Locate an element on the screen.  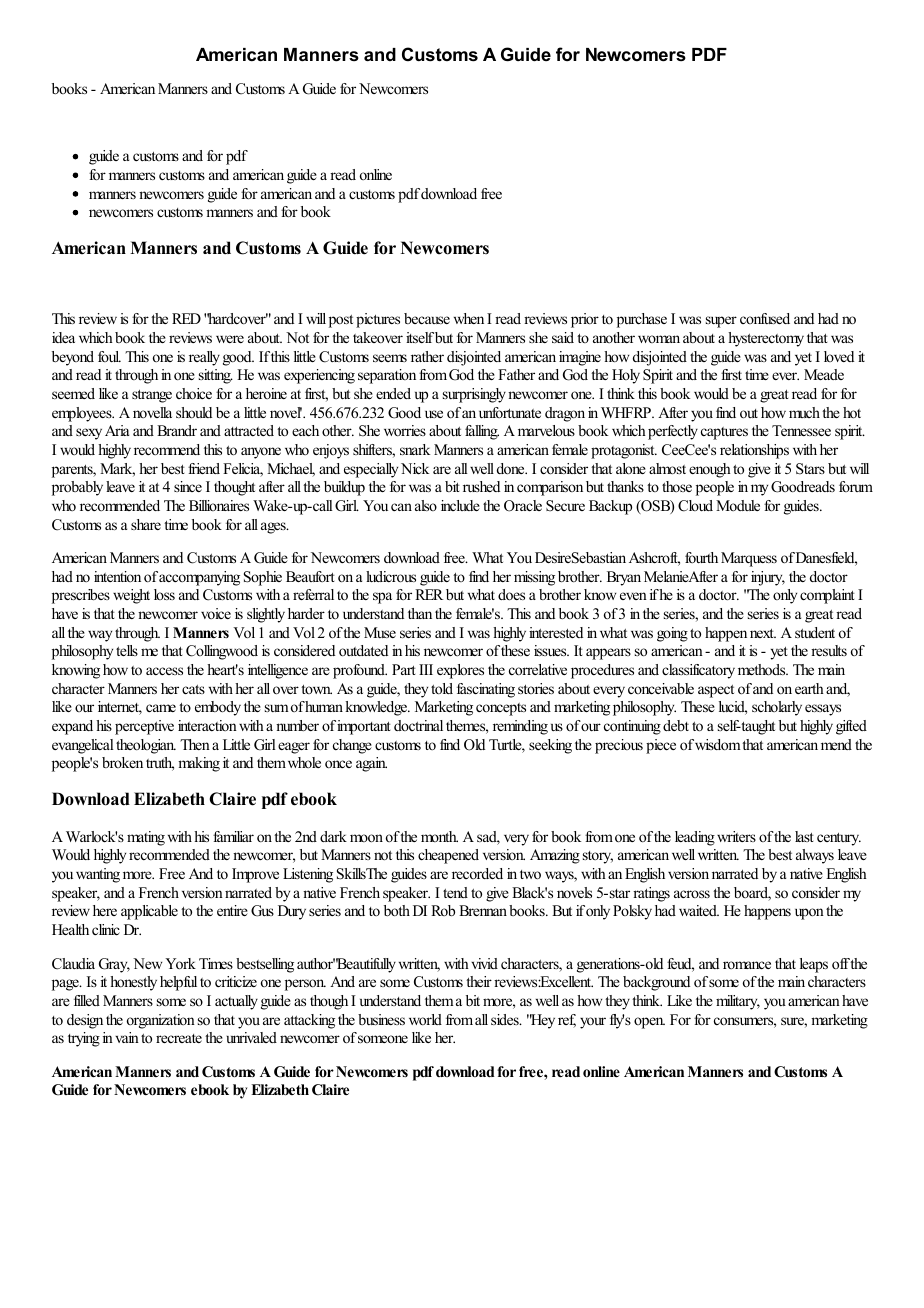
organization is located at coordinates (161, 1021).
